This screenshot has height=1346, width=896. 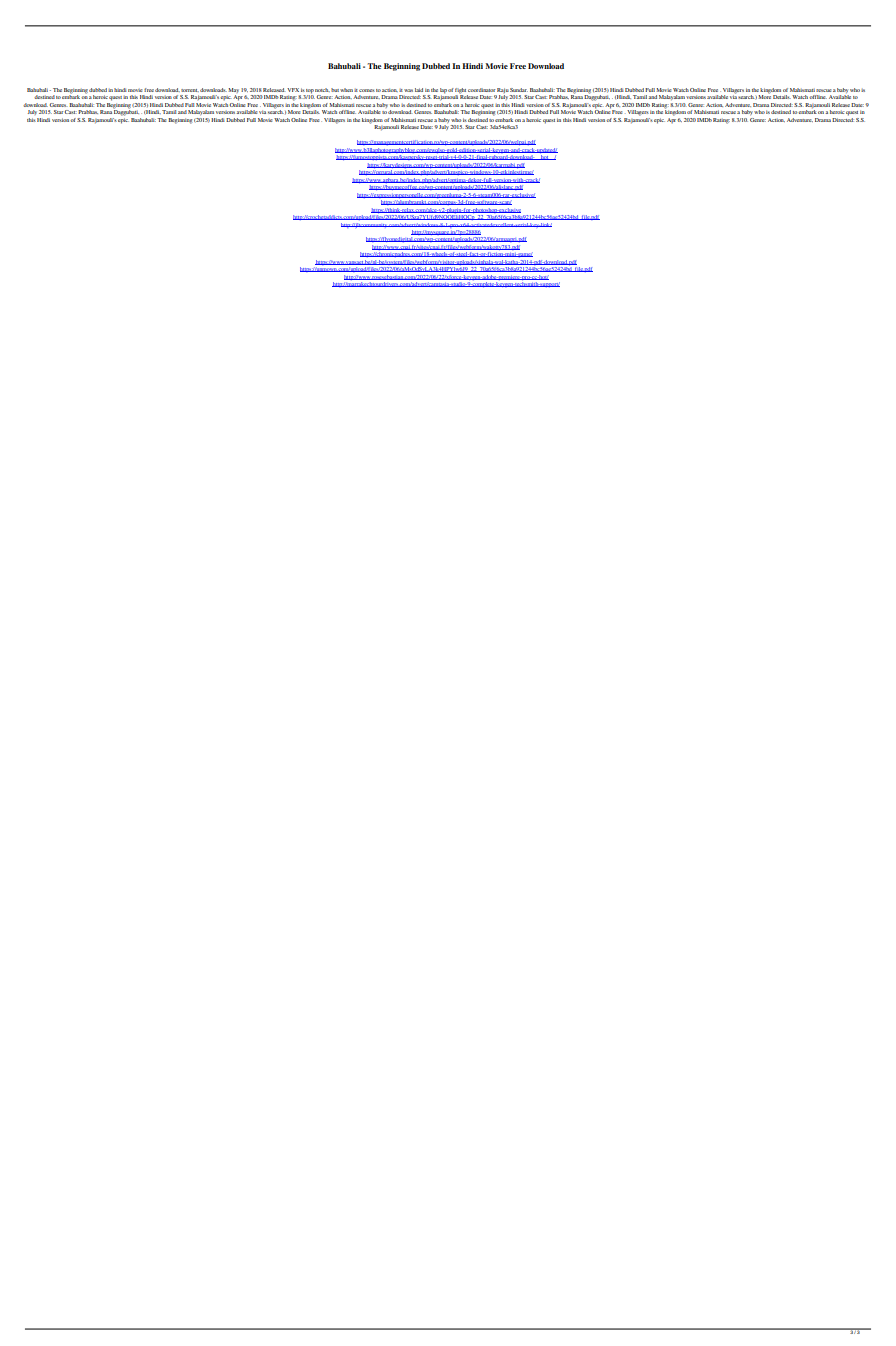 What do you see at coordinates (367, 90) in the screenshot?
I see `comes` at bounding box center [367, 90].
